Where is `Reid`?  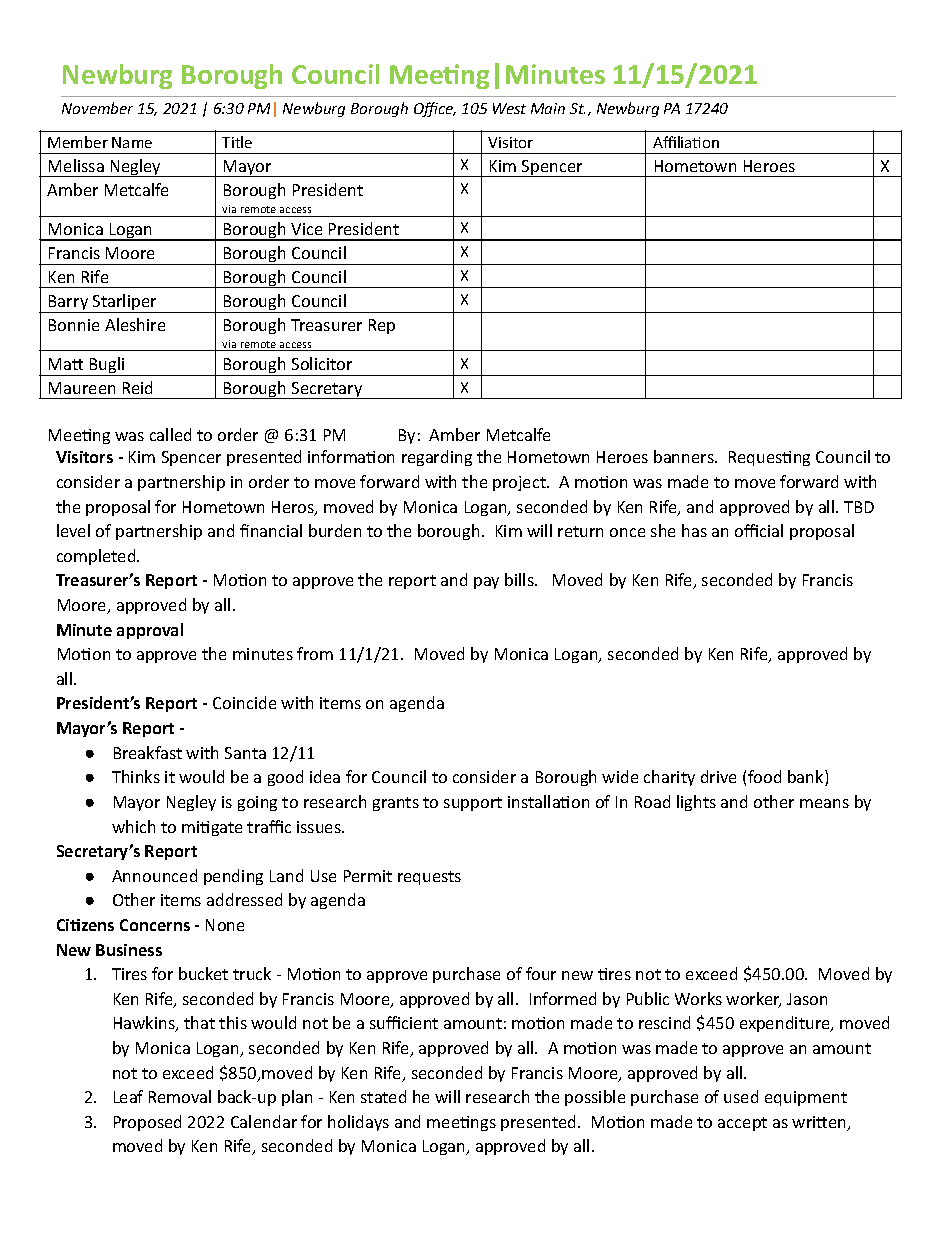
Reid is located at coordinates (137, 387).
